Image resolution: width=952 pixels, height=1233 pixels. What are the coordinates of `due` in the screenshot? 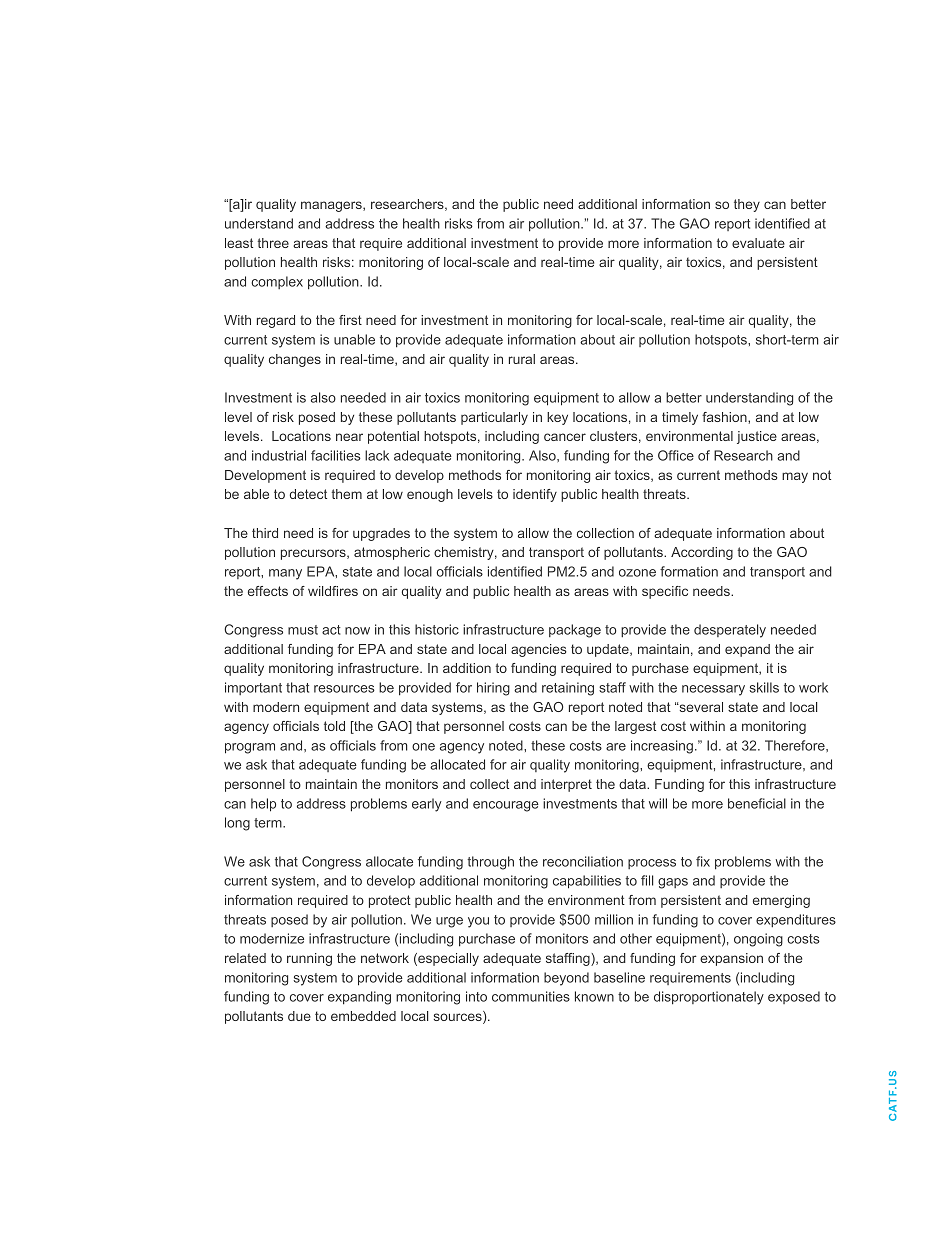 It's located at (299, 1016).
